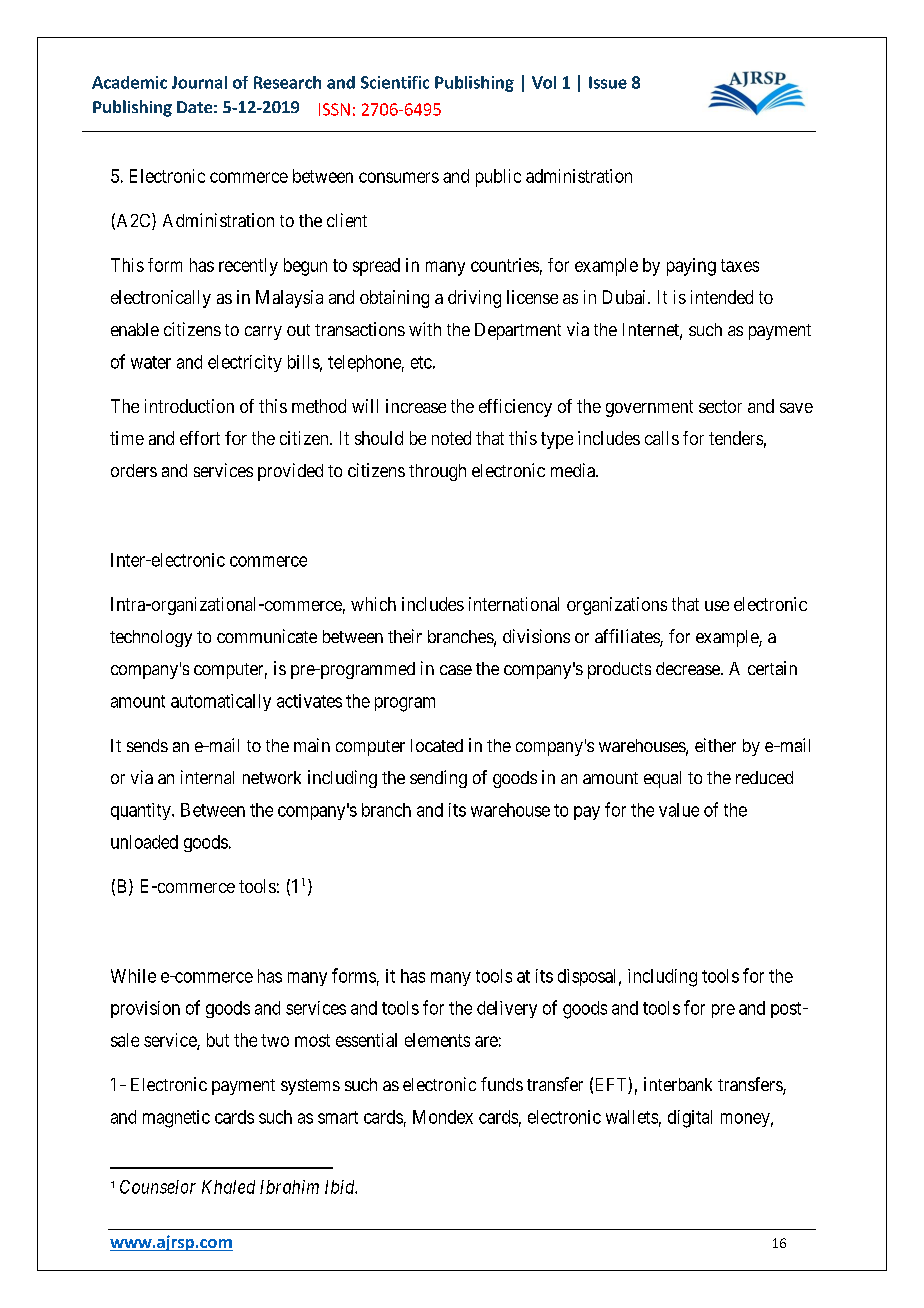 The height and width of the screenshot is (1308, 924). I want to click on value, so click(679, 810).
